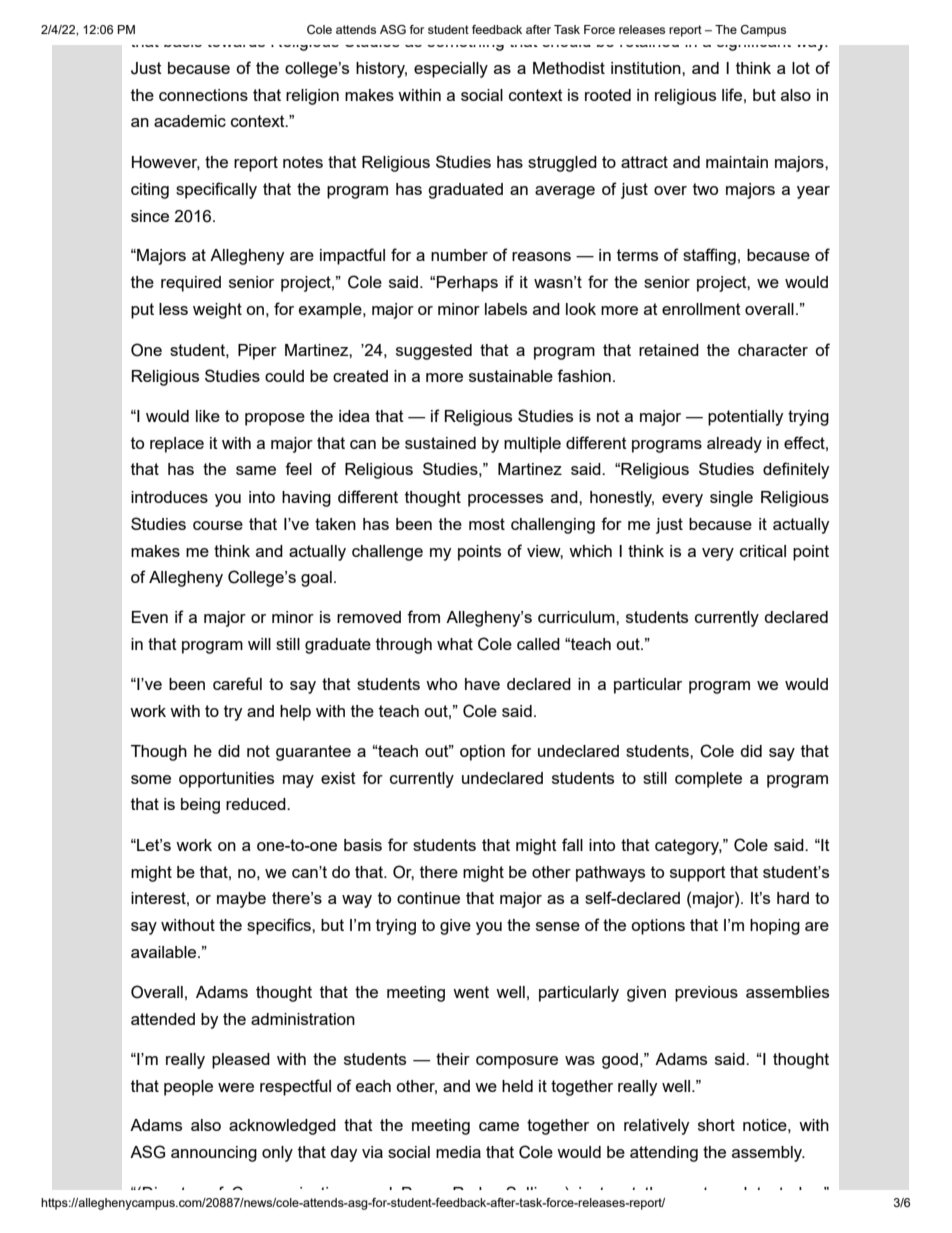 The height and width of the document is (1233, 952). I want to click on maybe, so click(241, 900).
